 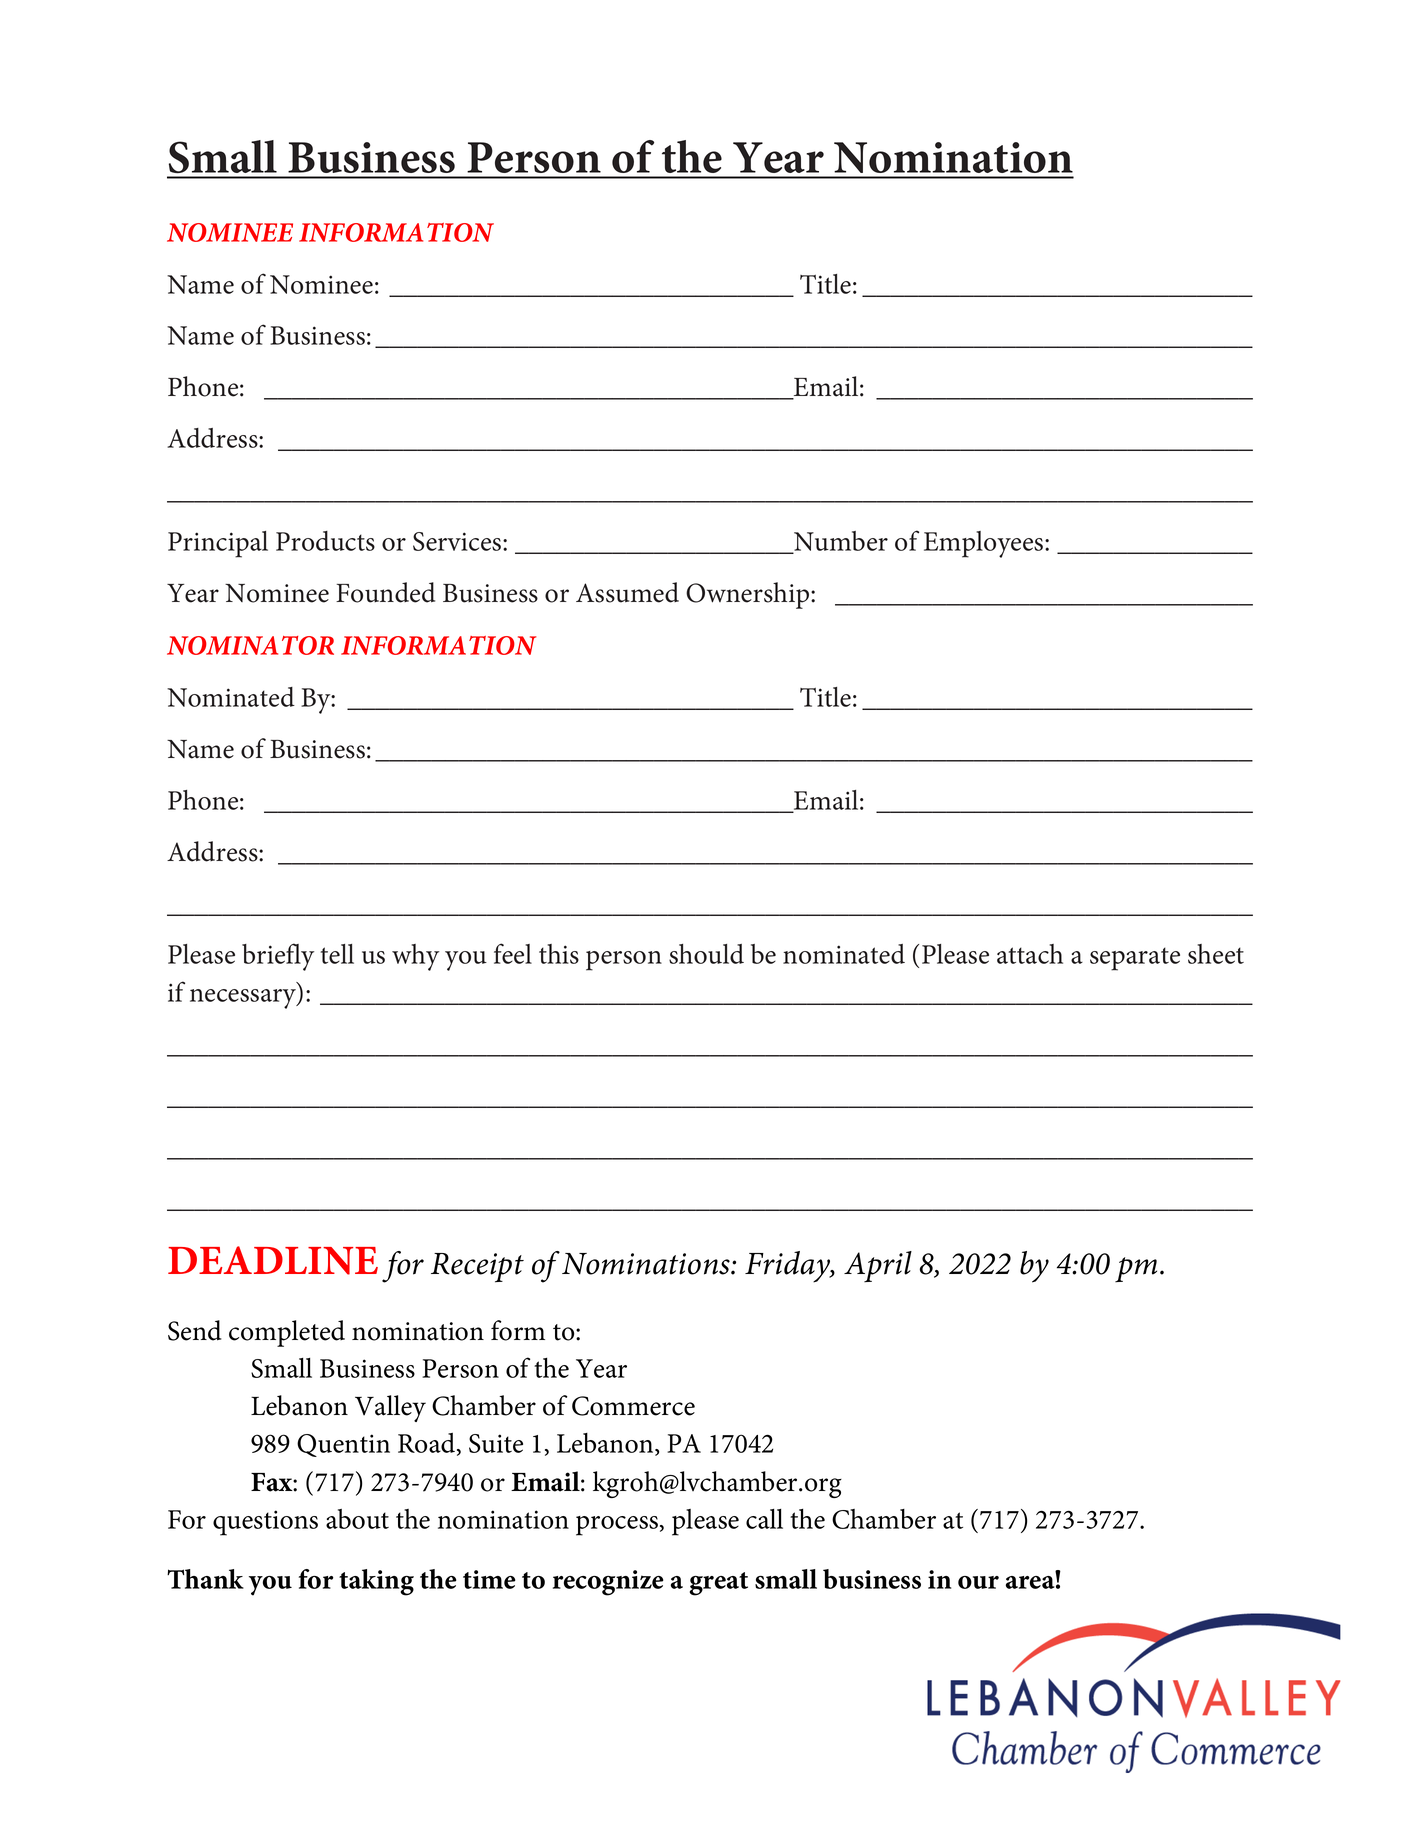 I want to click on necessary, so click(x=244, y=999).
